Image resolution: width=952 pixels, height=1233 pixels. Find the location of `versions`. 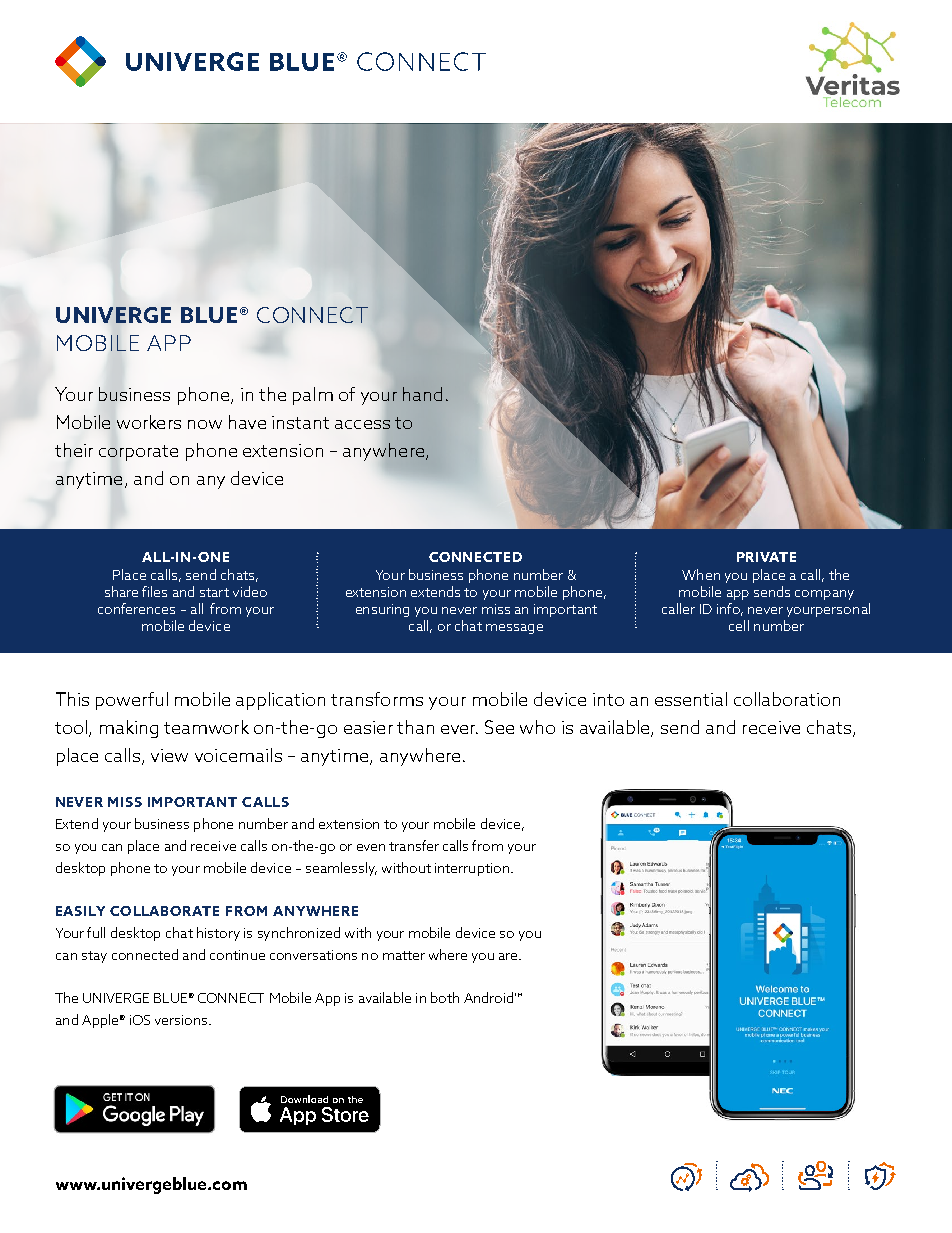

versions is located at coordinates (182, 1020).
